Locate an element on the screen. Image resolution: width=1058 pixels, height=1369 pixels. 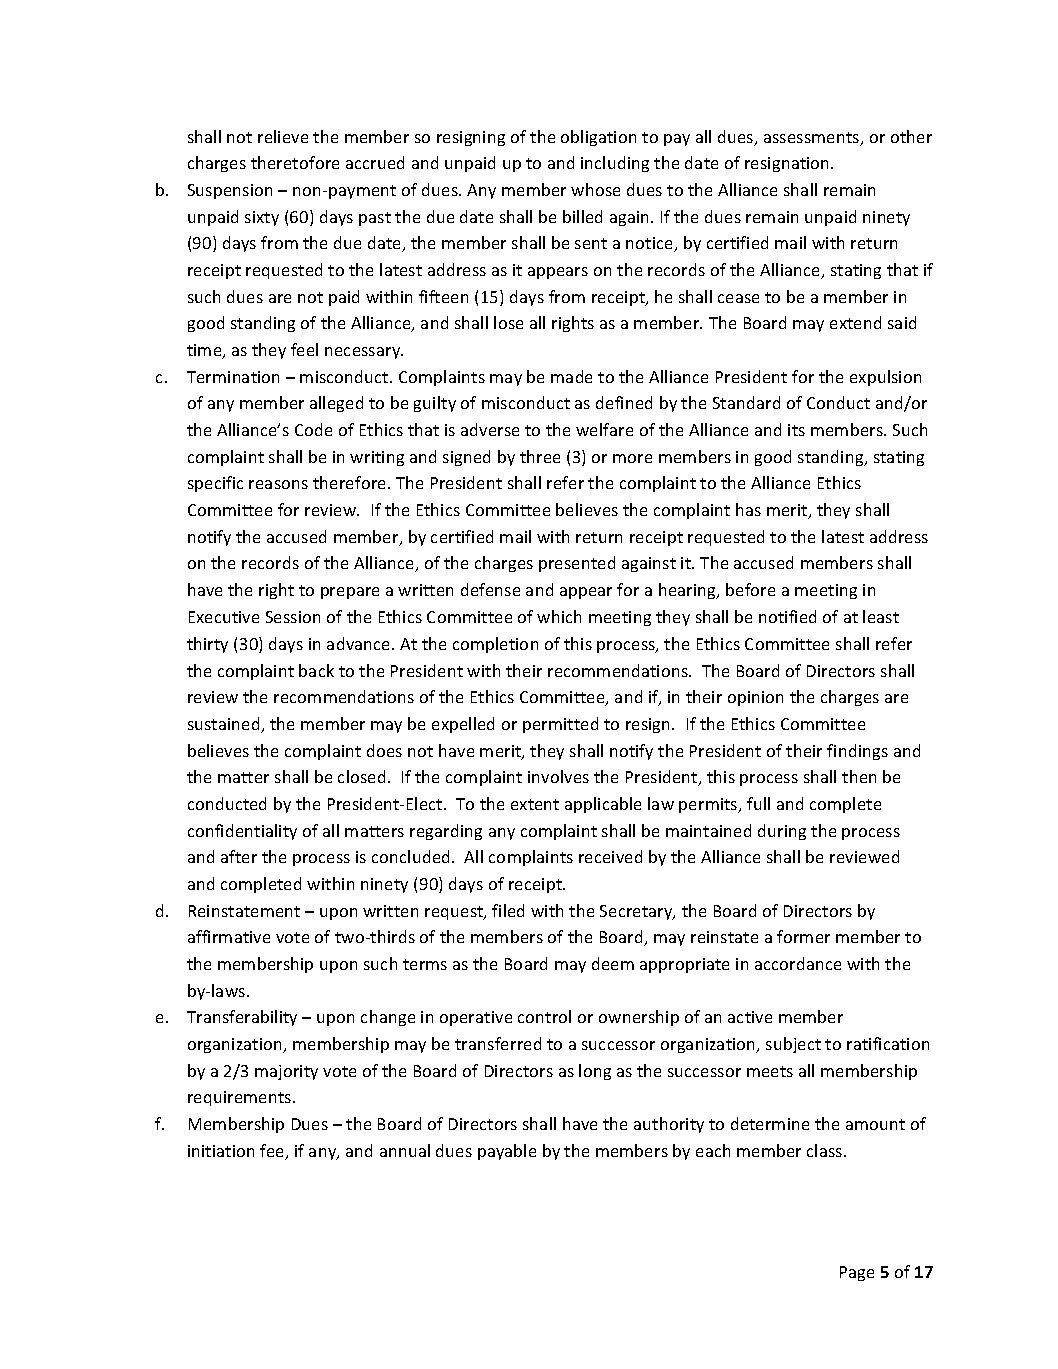
after is located at coordinates (239, 856).
